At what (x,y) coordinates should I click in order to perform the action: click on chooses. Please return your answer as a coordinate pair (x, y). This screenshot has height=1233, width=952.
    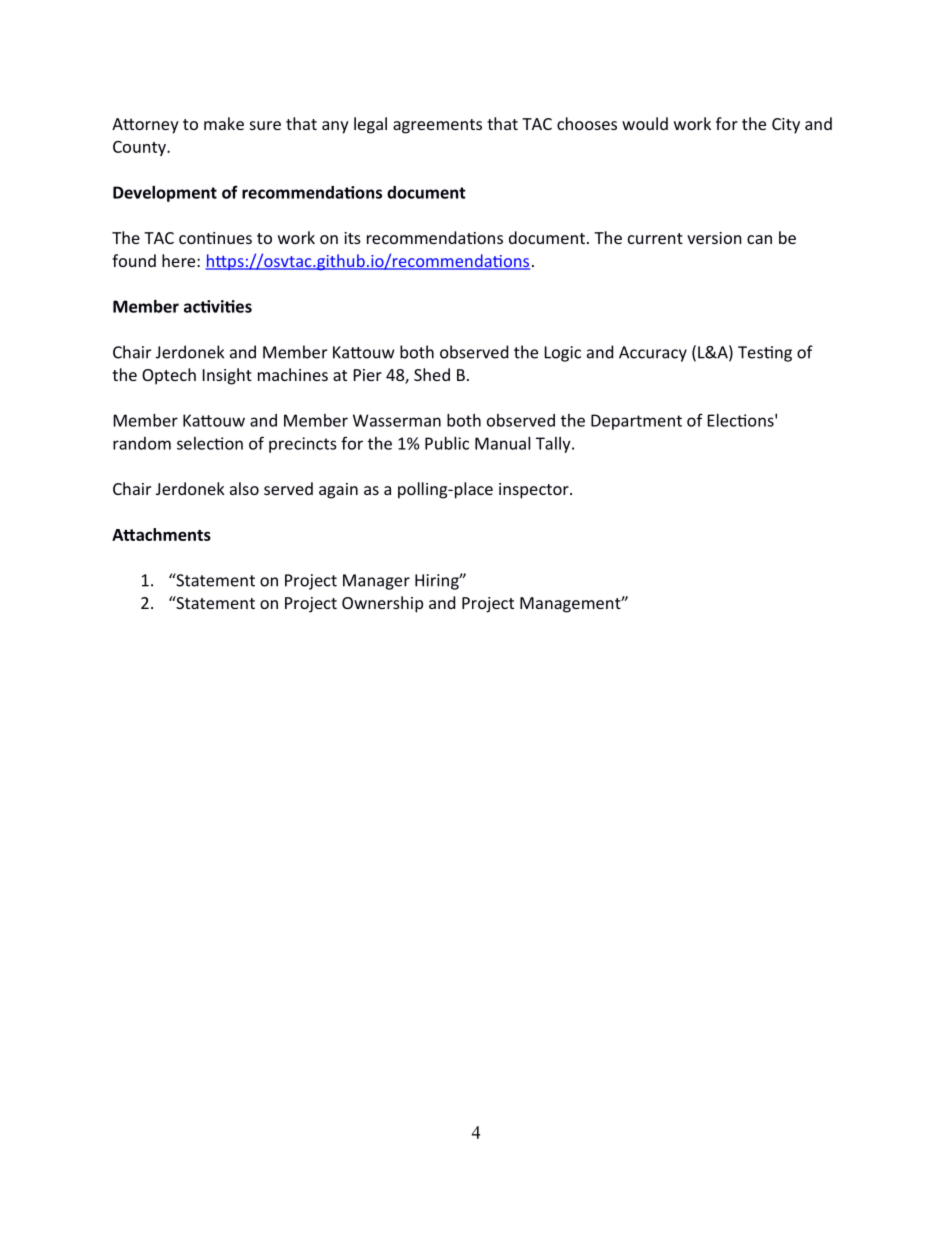
    Looking at the image, I should click on (587, 123).
